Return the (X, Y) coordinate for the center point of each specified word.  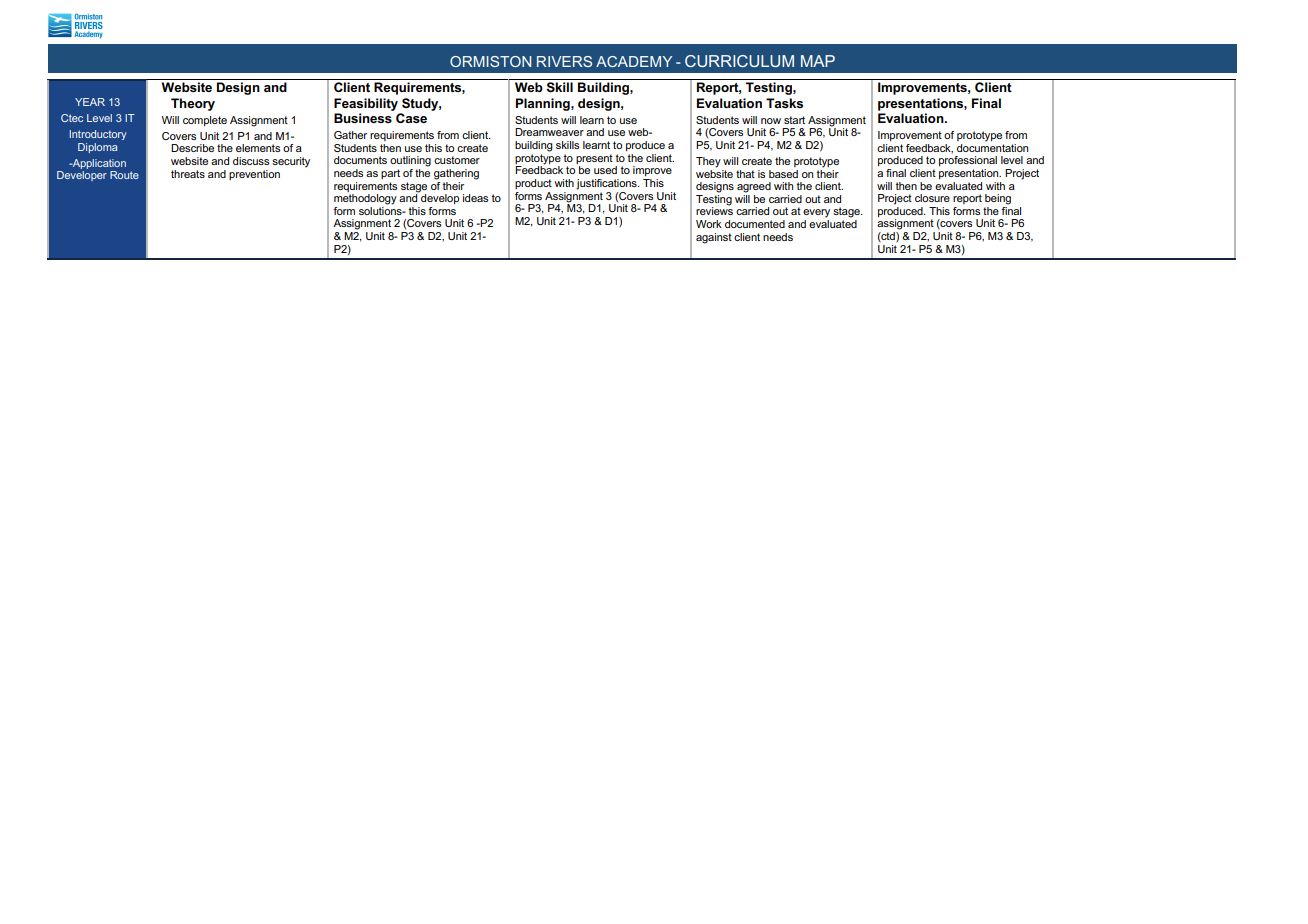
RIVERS (564, 61)
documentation (992, 146)
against (714, 238)
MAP (818, 61)
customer (457, 160)
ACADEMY (634, 61)
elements (258, 148)
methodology (365, 199)
